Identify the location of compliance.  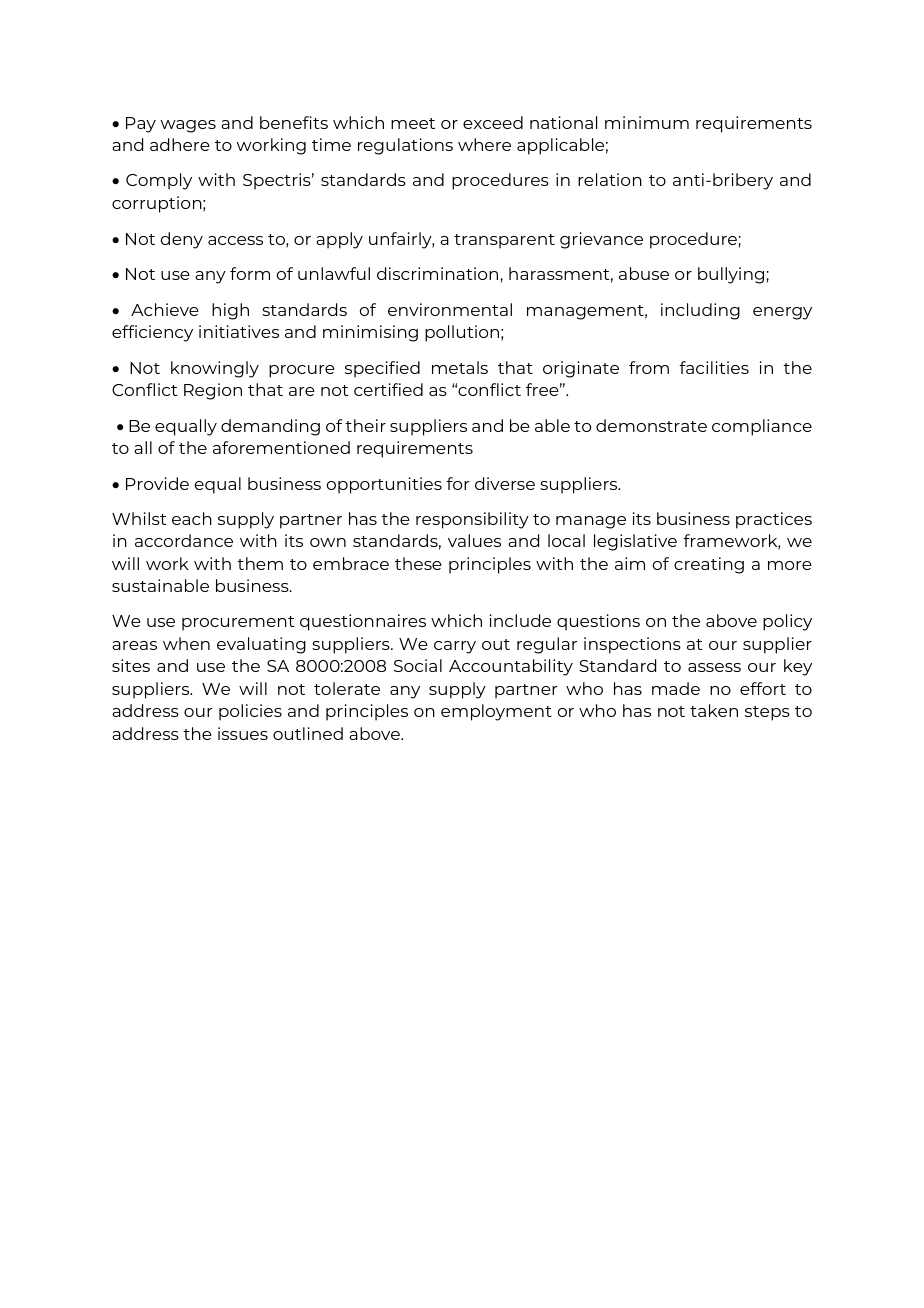
(762, 427).
